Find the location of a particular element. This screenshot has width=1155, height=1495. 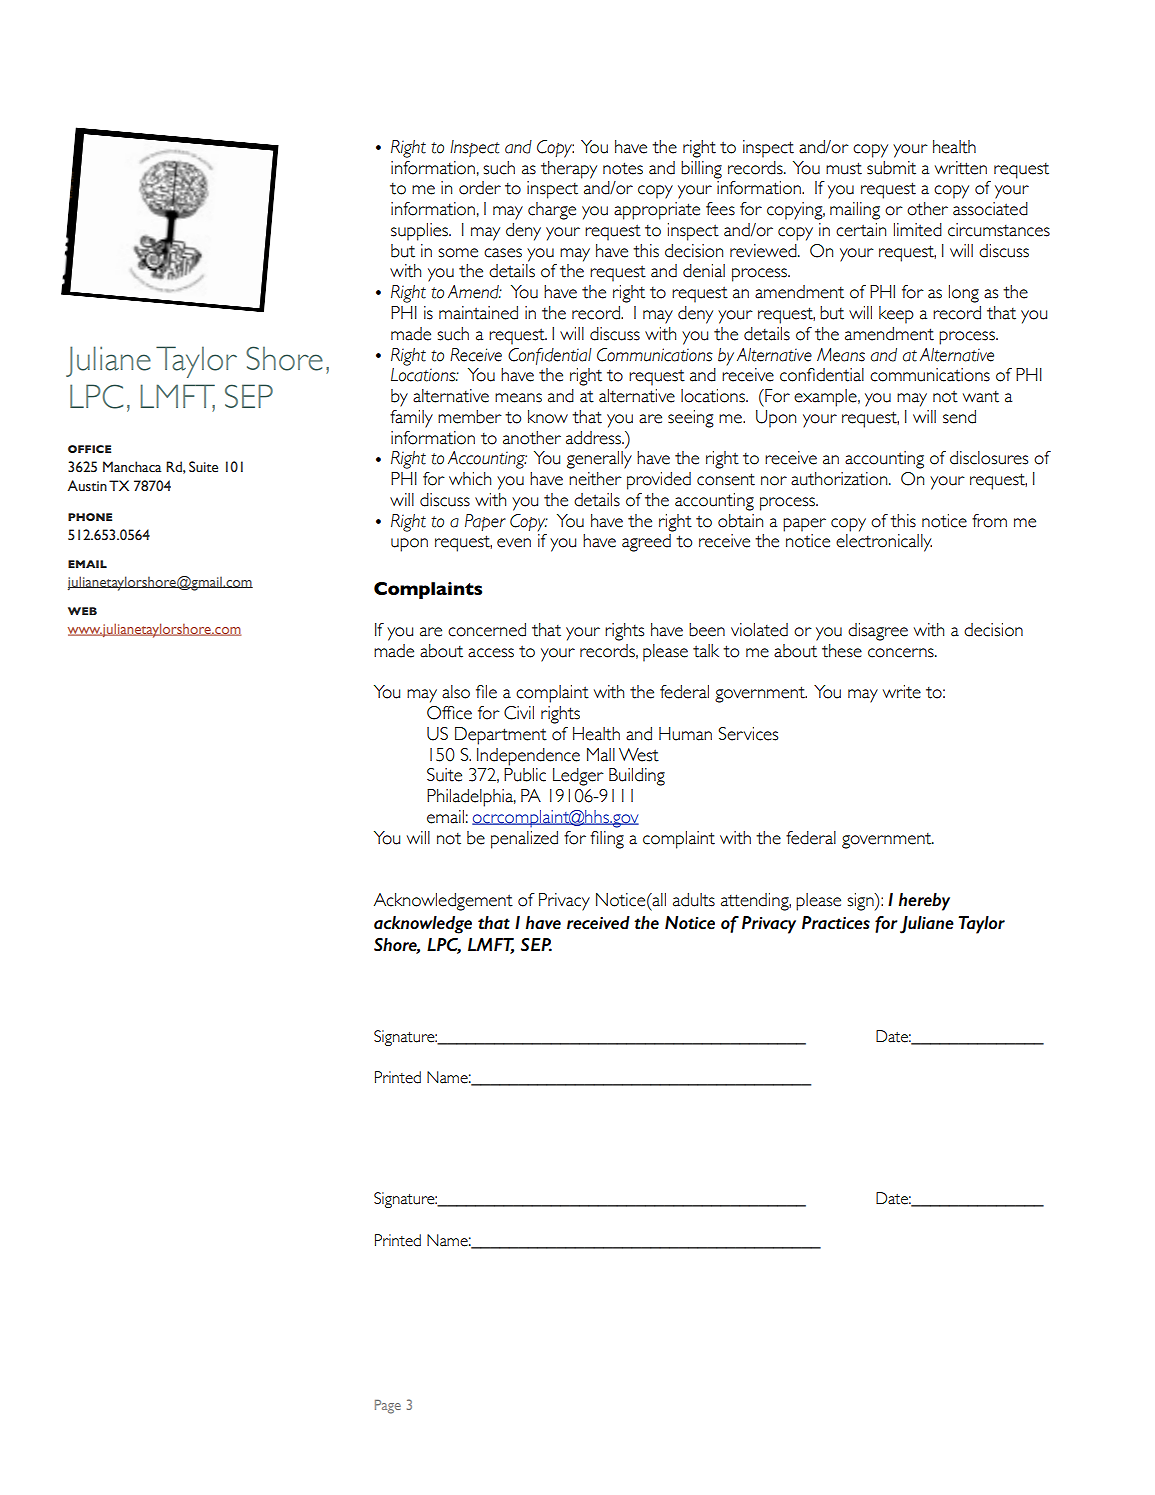

Philadelphia is located at coordinates (471, 798).
